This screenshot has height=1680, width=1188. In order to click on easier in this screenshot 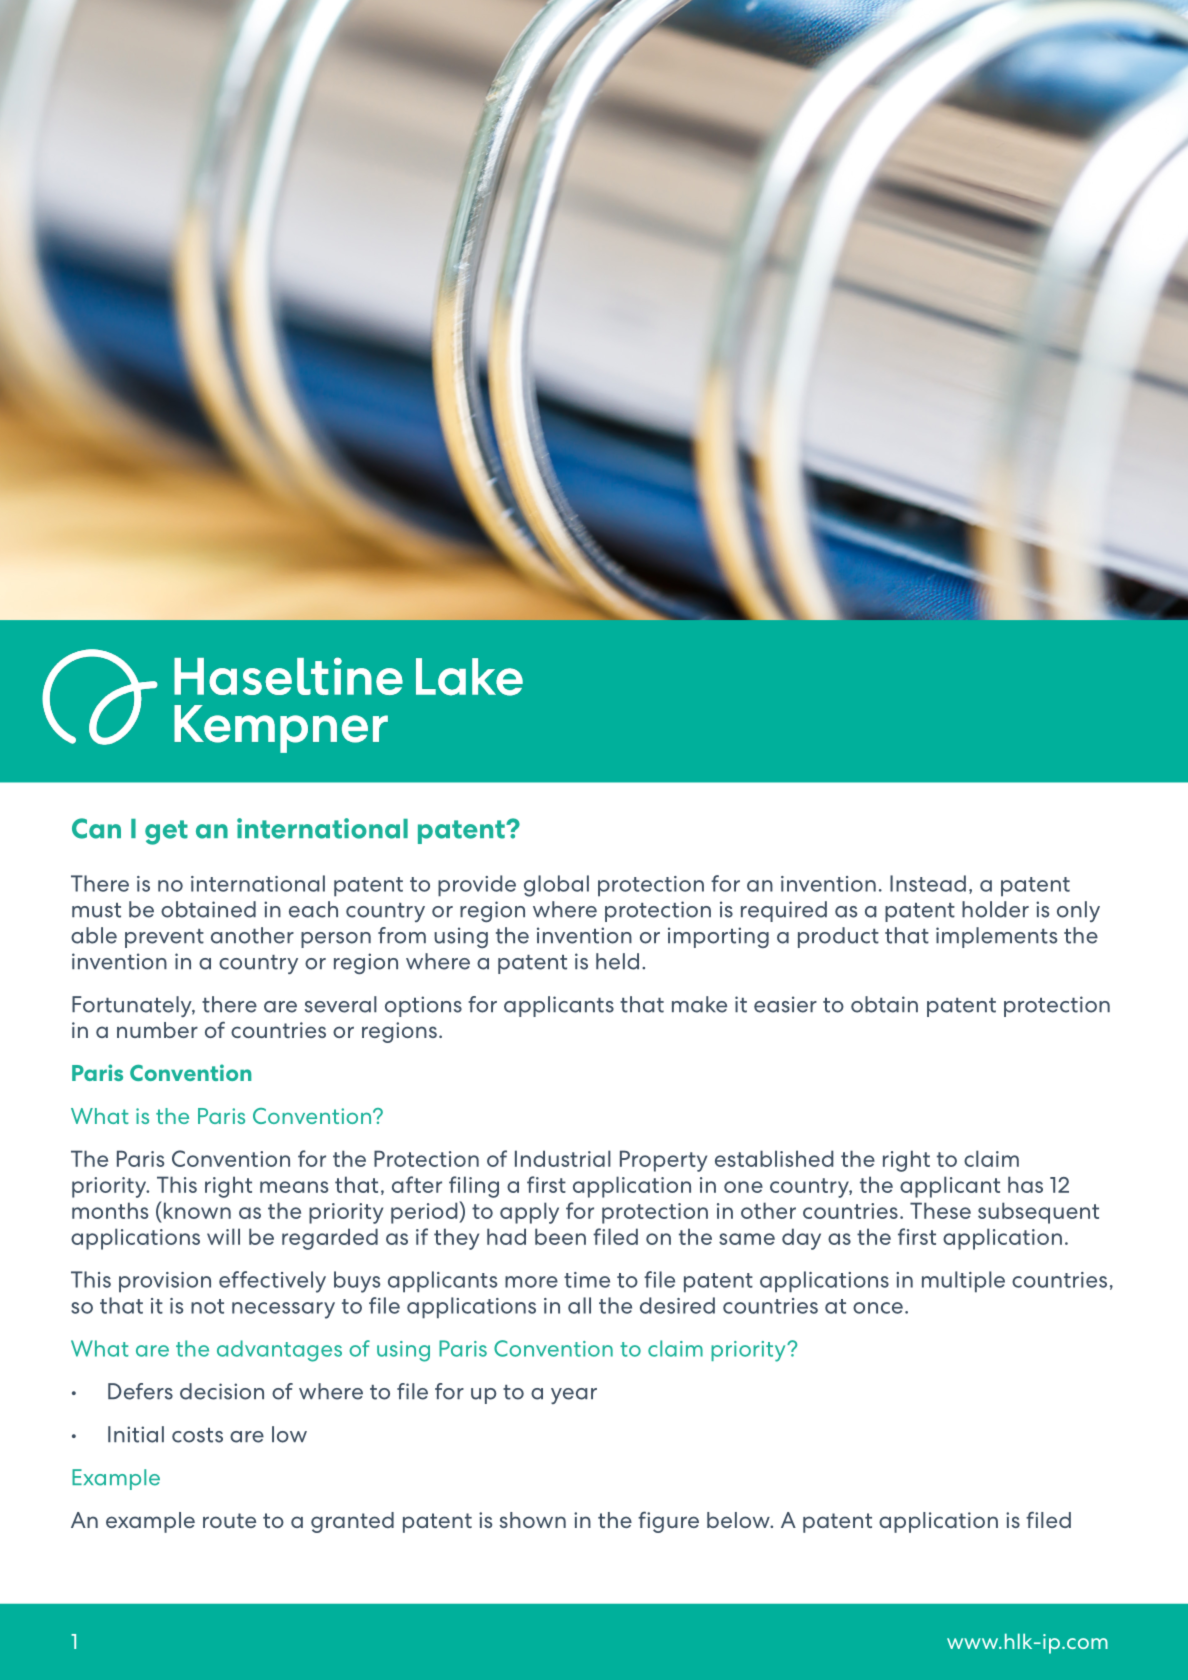, I will do `click(785, 1004)`.
